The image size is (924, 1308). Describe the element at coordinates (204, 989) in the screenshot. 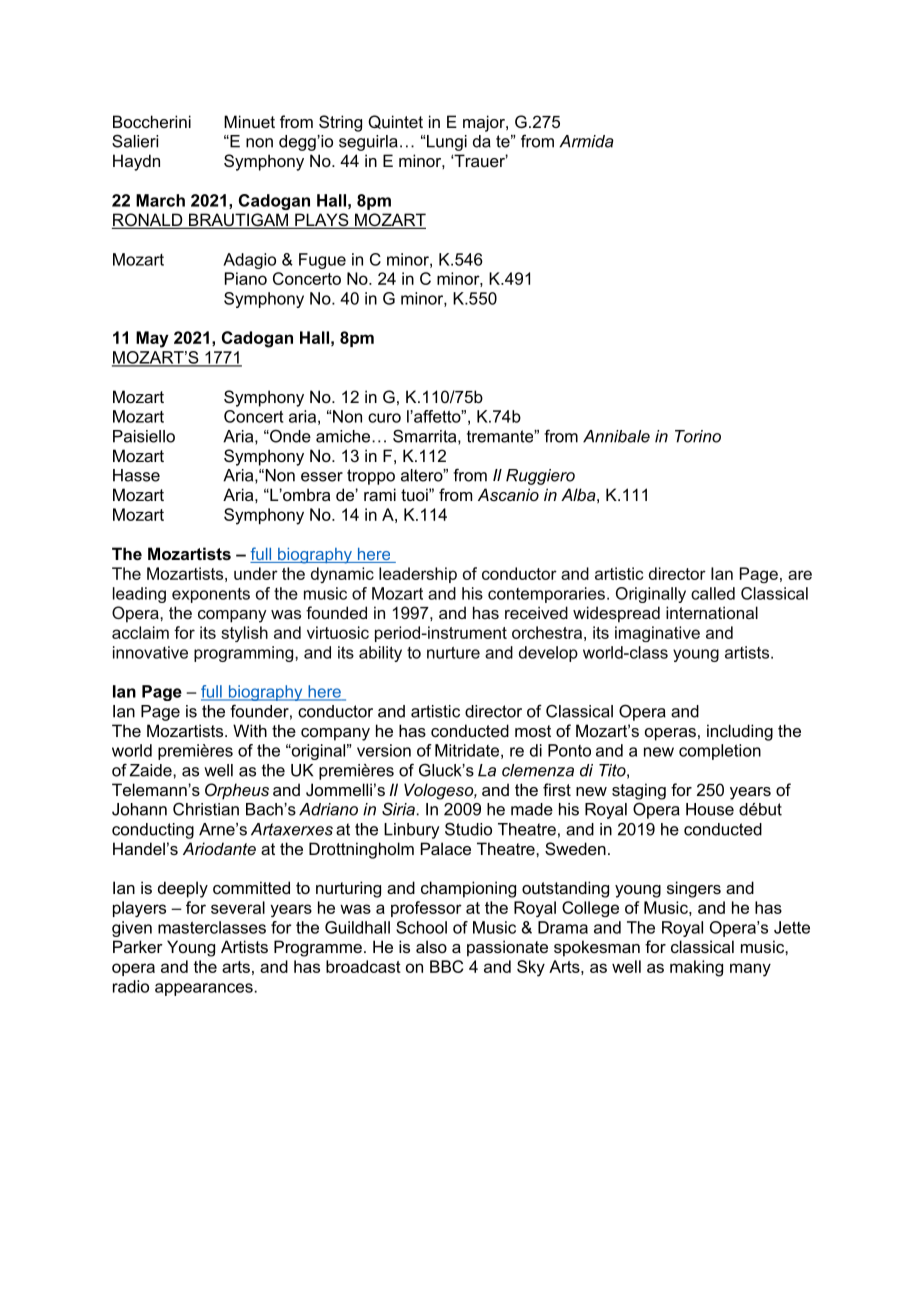

I see `appearances` at that location.
